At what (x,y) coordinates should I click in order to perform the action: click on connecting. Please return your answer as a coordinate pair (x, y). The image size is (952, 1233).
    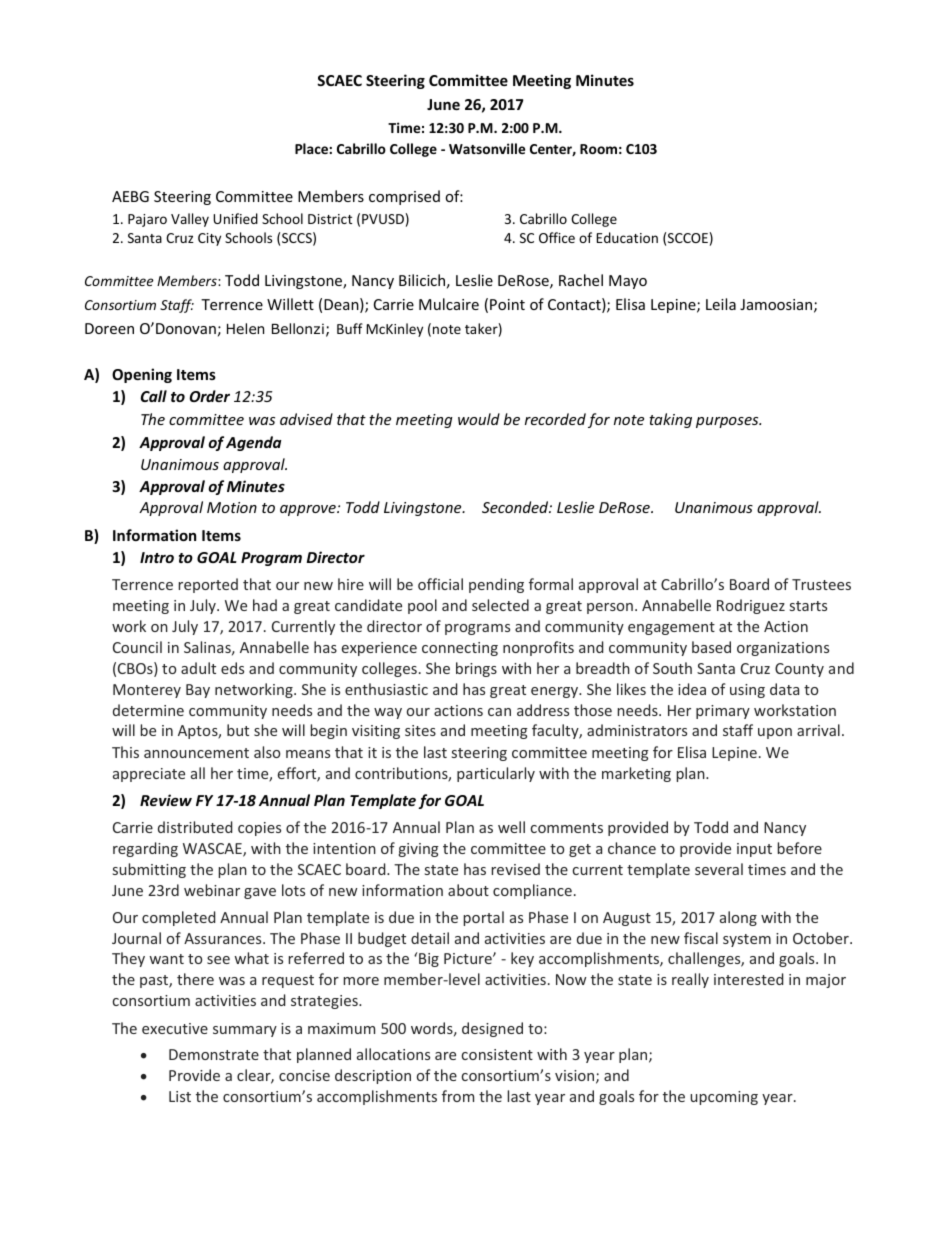
    Looking at the image, I should click on (460, 649).
